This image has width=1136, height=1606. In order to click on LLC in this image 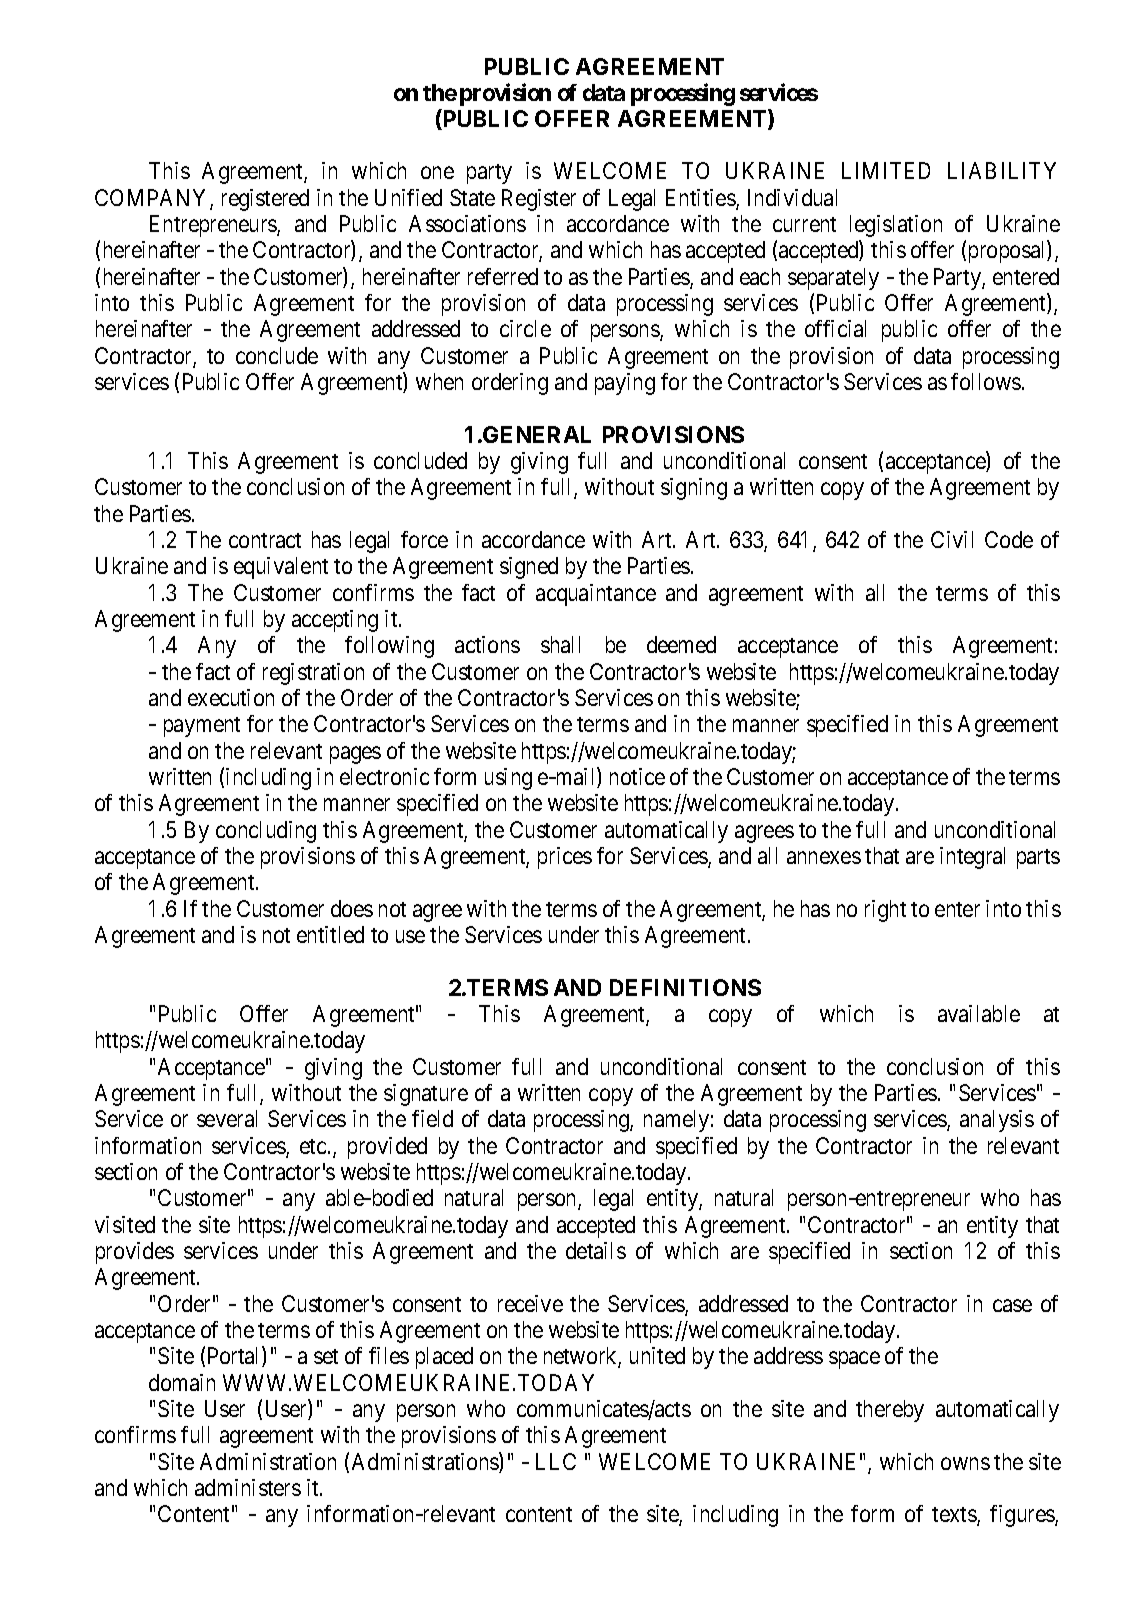, I will do `click(556, 1461)`.
